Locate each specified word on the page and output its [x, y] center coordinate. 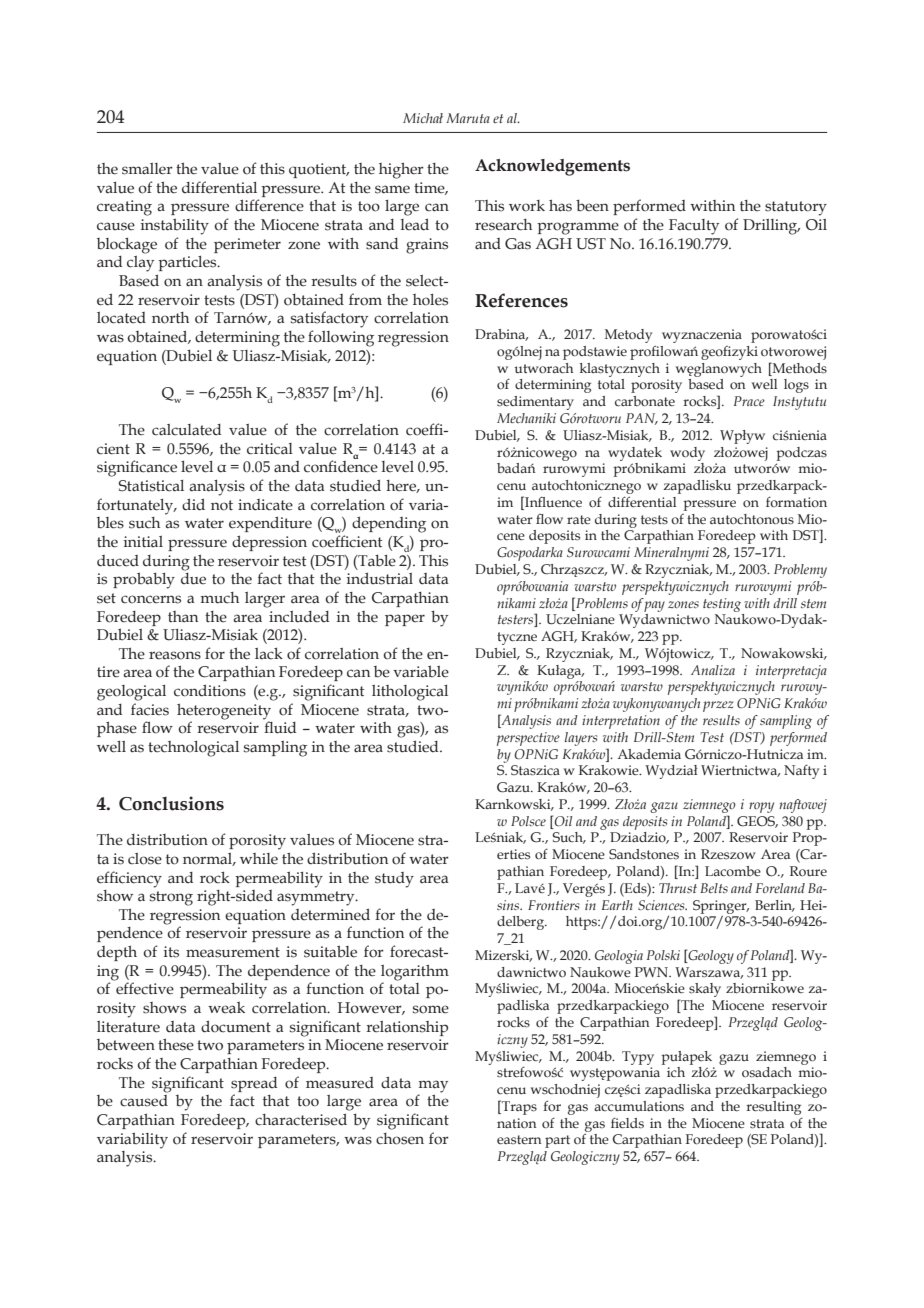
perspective [528, 739]
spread [254, 1084]
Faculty [694, 227]
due [193, 577]
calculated [186, 430]
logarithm [415, 974]
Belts [714, 888]
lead [415, 224]
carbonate [645, 401]
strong [171, 898]
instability [175, 226]
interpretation [621, 722]
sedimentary [535, 403]
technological [193, 749]
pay [654, 606]
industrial [380, 578]
